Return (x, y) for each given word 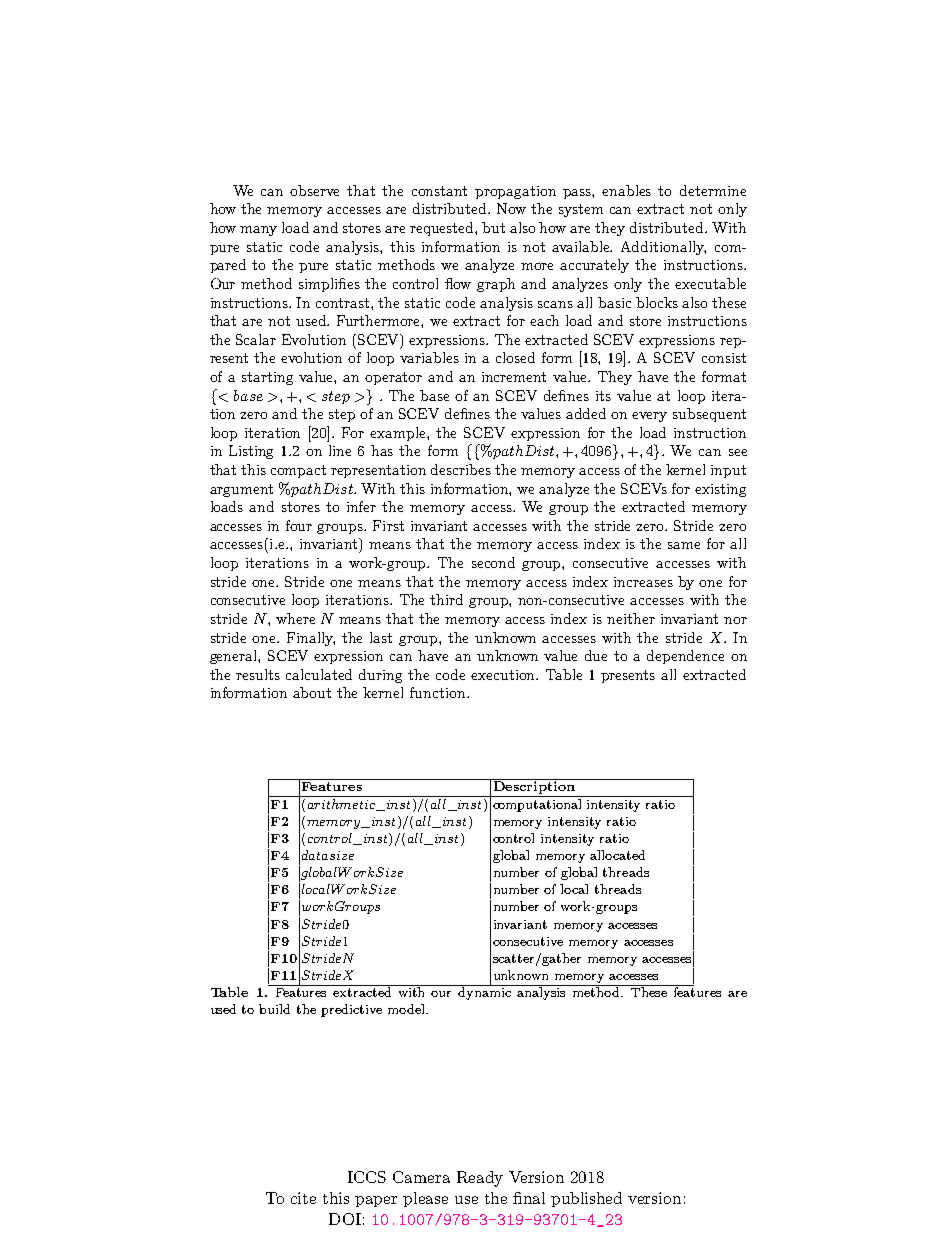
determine (713, 190)
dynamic (485, 992)
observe (314, 190)
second (493, 562)
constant (439, 191)
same (684, 545)
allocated (617, 855)
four (299, 525)
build (274, 1009)
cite (303, 1198)
